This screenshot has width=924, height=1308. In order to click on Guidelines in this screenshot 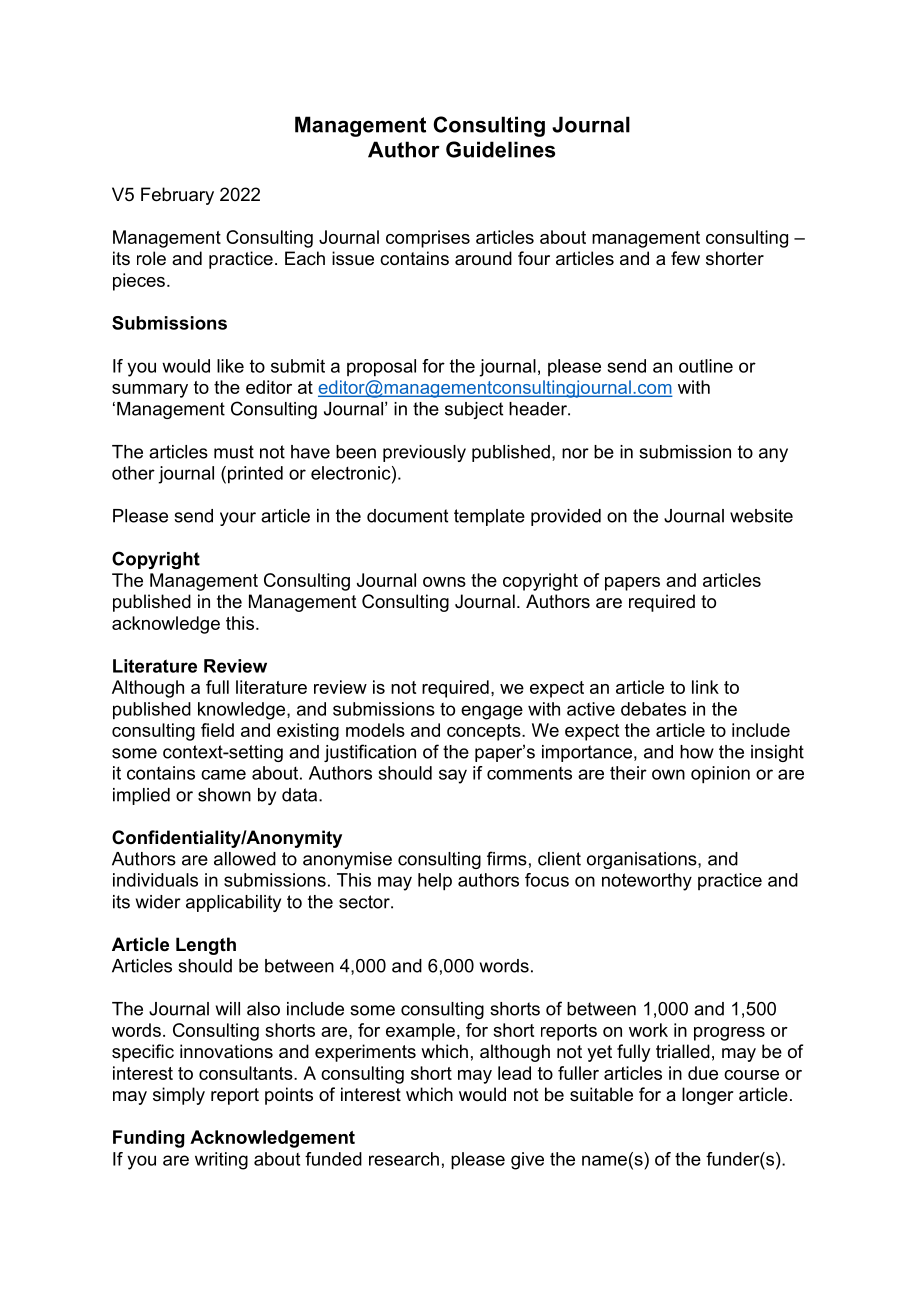, I will do `click(500, 149)`.
